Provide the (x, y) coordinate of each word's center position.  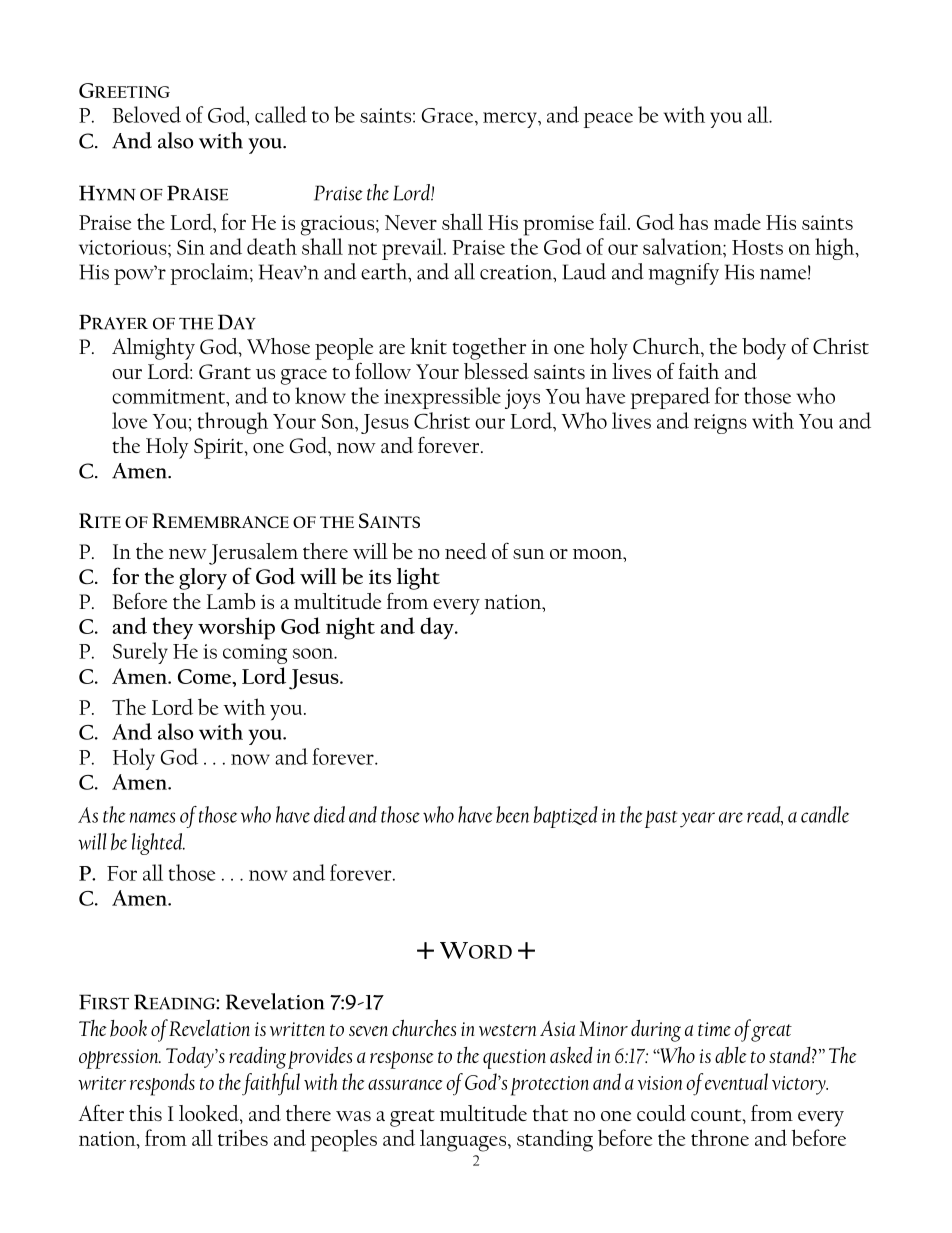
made (737, 221)
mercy (511, 120)
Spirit (220, 448)
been (512, 814)
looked (210, 1114)
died (329, 814)
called (281, 114)
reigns (720, 424)
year (697, 820)
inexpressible (442, 398)
